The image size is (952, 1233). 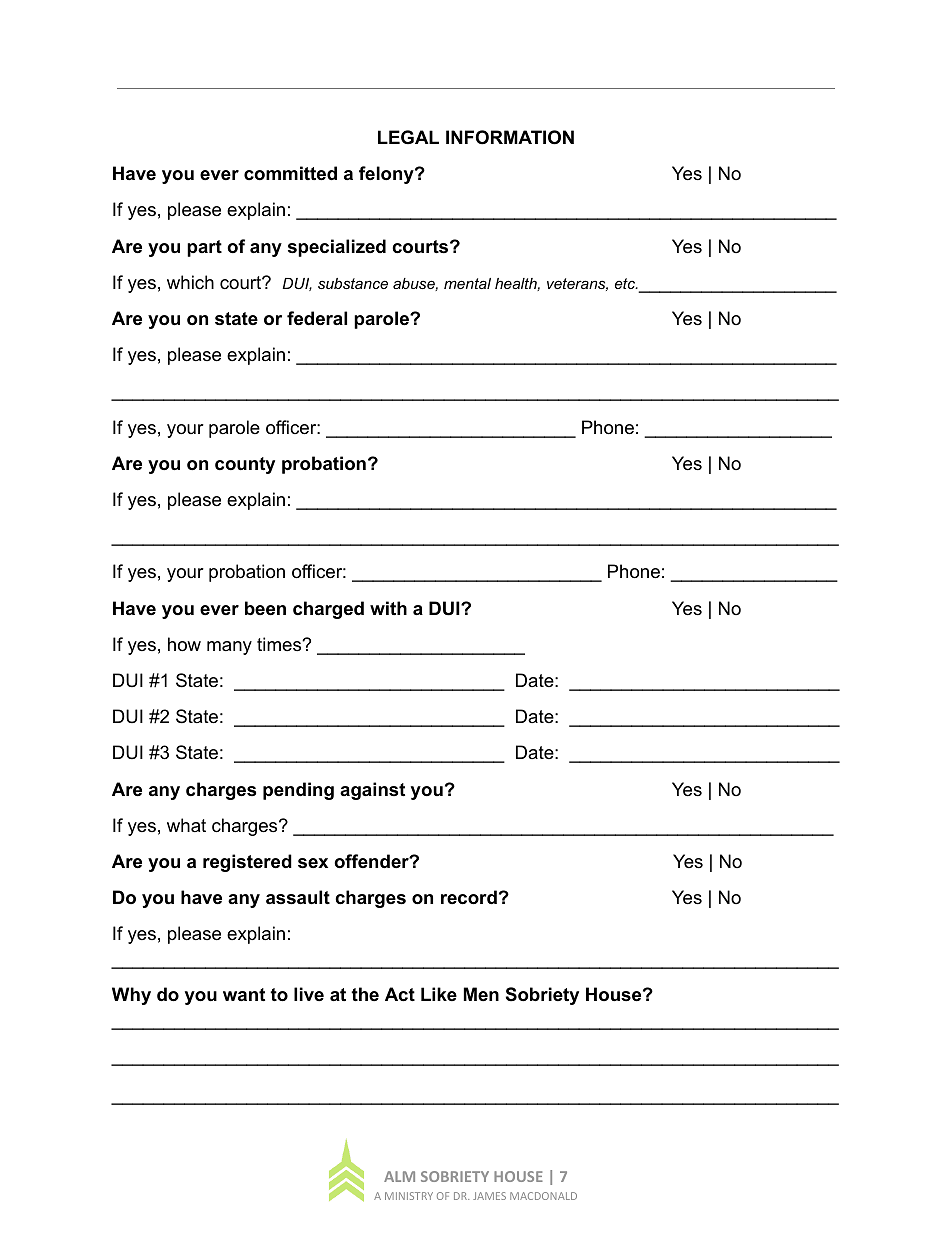 What do you see at coordinates (204, 248) in the document?
I see `part` at bounding box center [204, 248].
